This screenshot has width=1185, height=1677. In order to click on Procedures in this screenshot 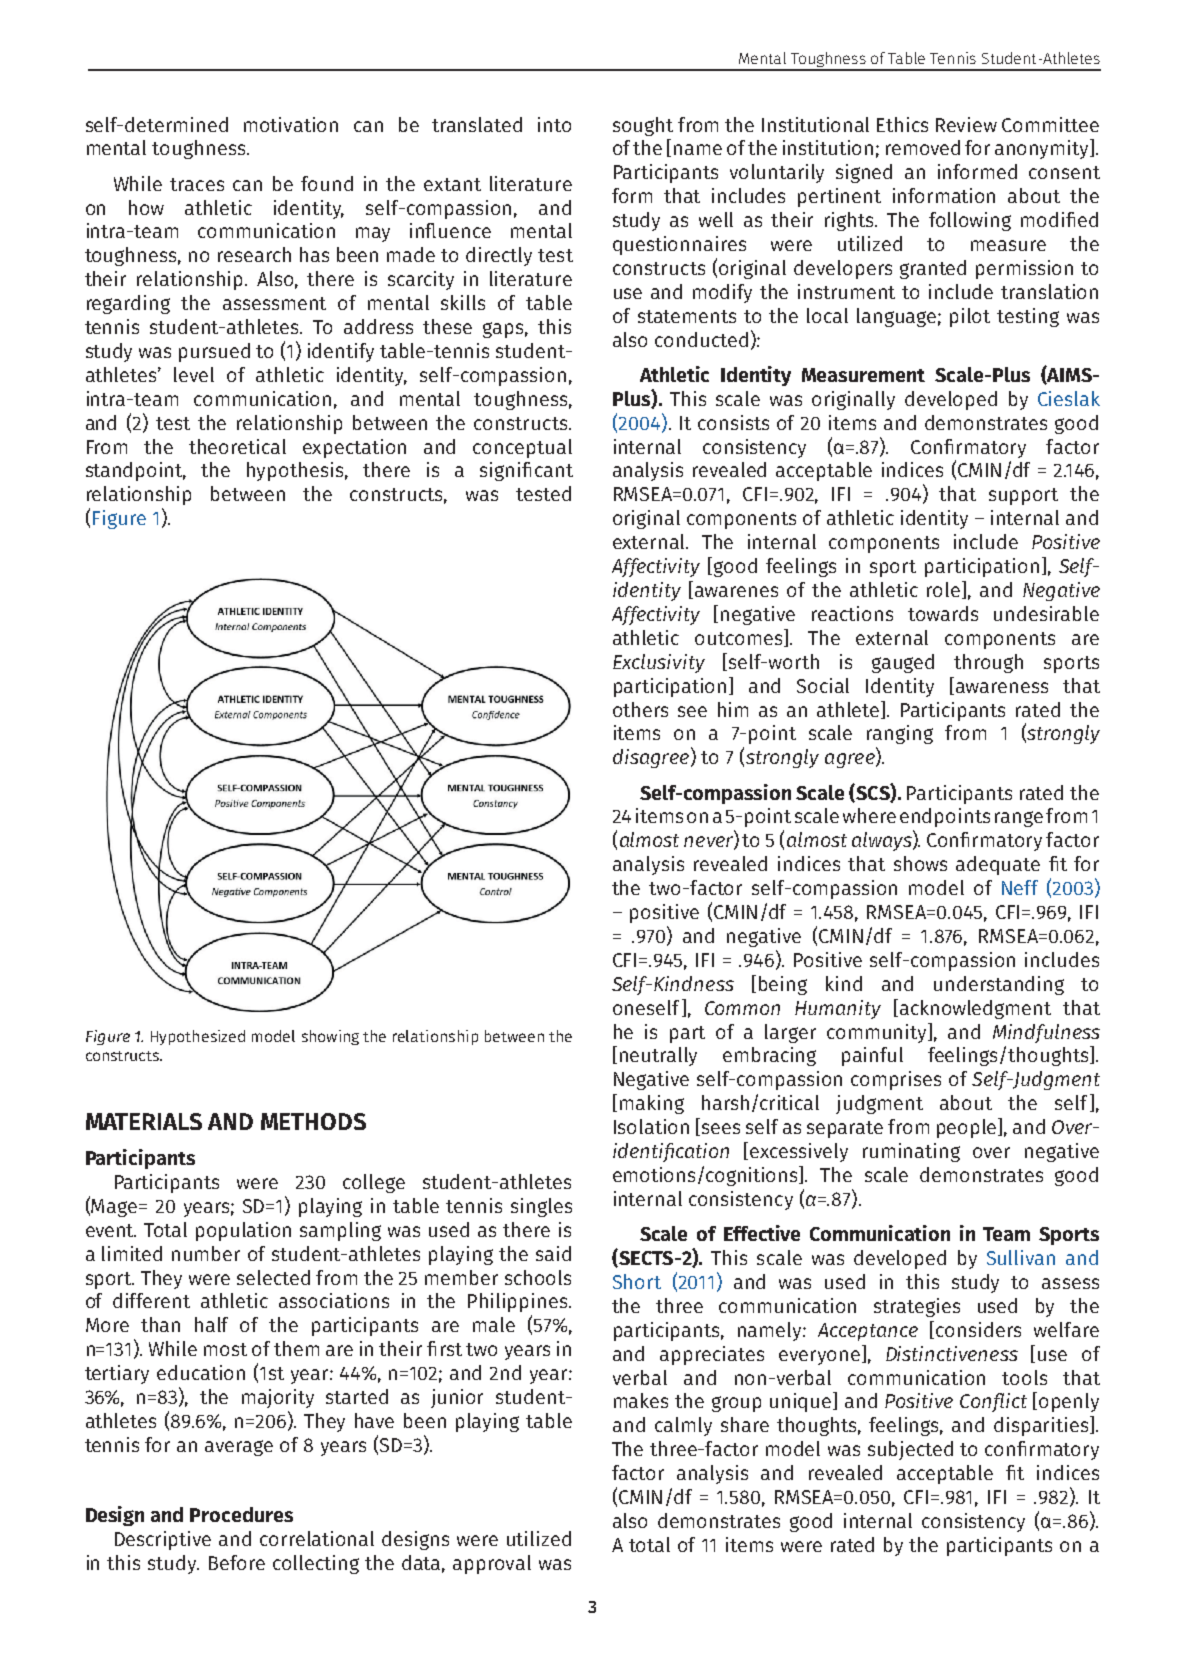, I will do `click(241, 1514)`.
